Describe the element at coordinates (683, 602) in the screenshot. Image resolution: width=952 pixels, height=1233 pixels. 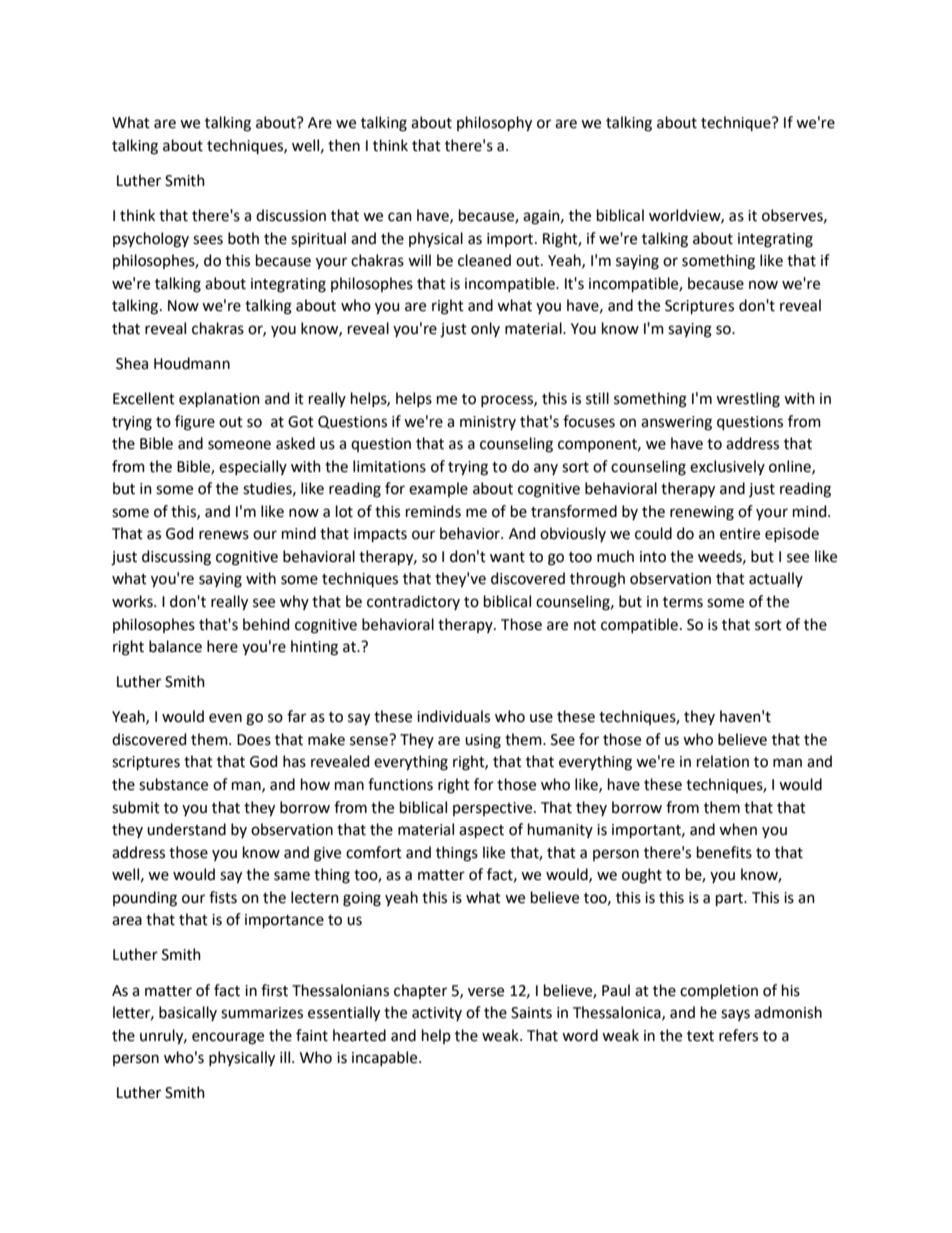
I see `terms` at that location.
